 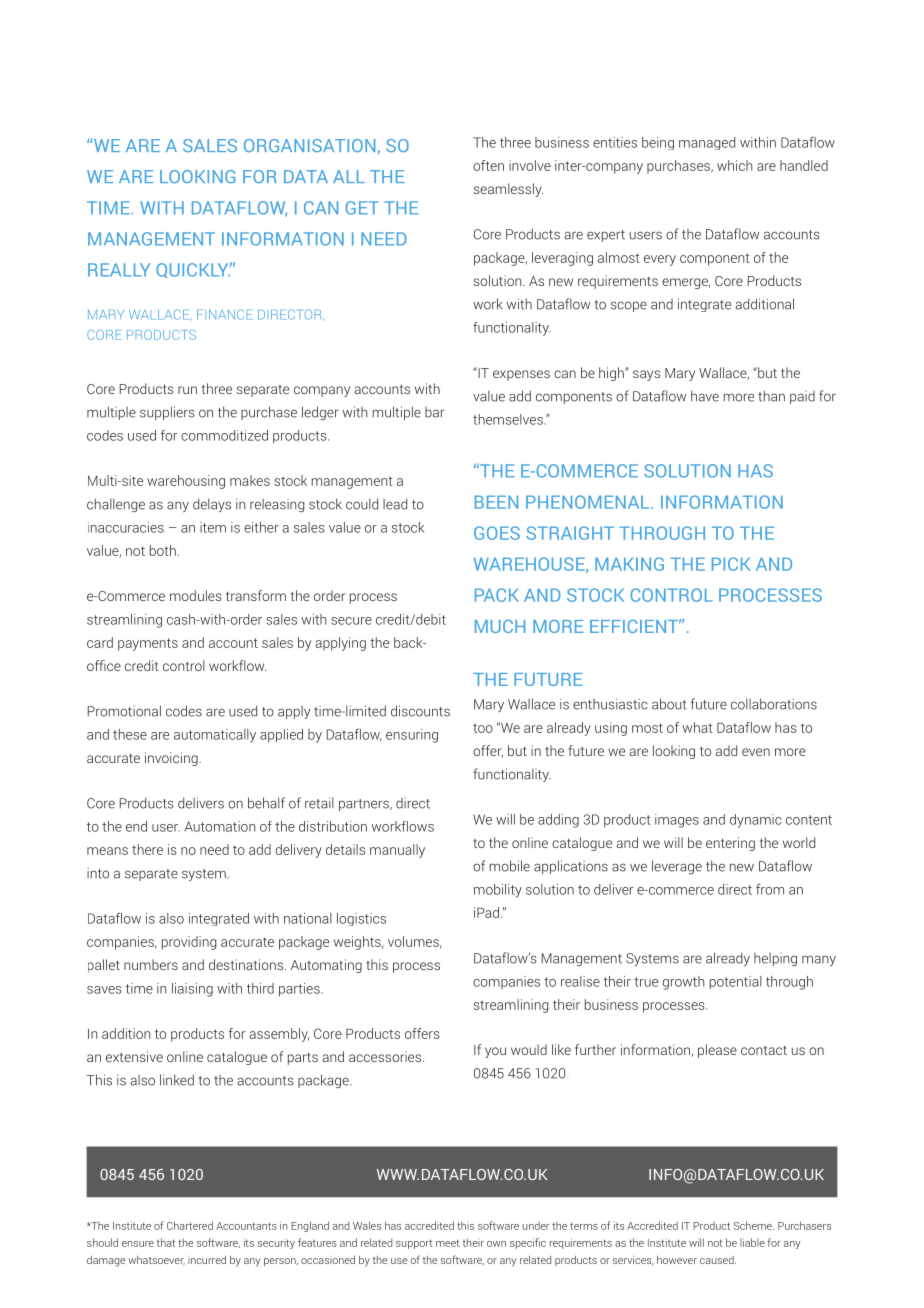 I want to click on mobility, so click(x=498, y=891).
